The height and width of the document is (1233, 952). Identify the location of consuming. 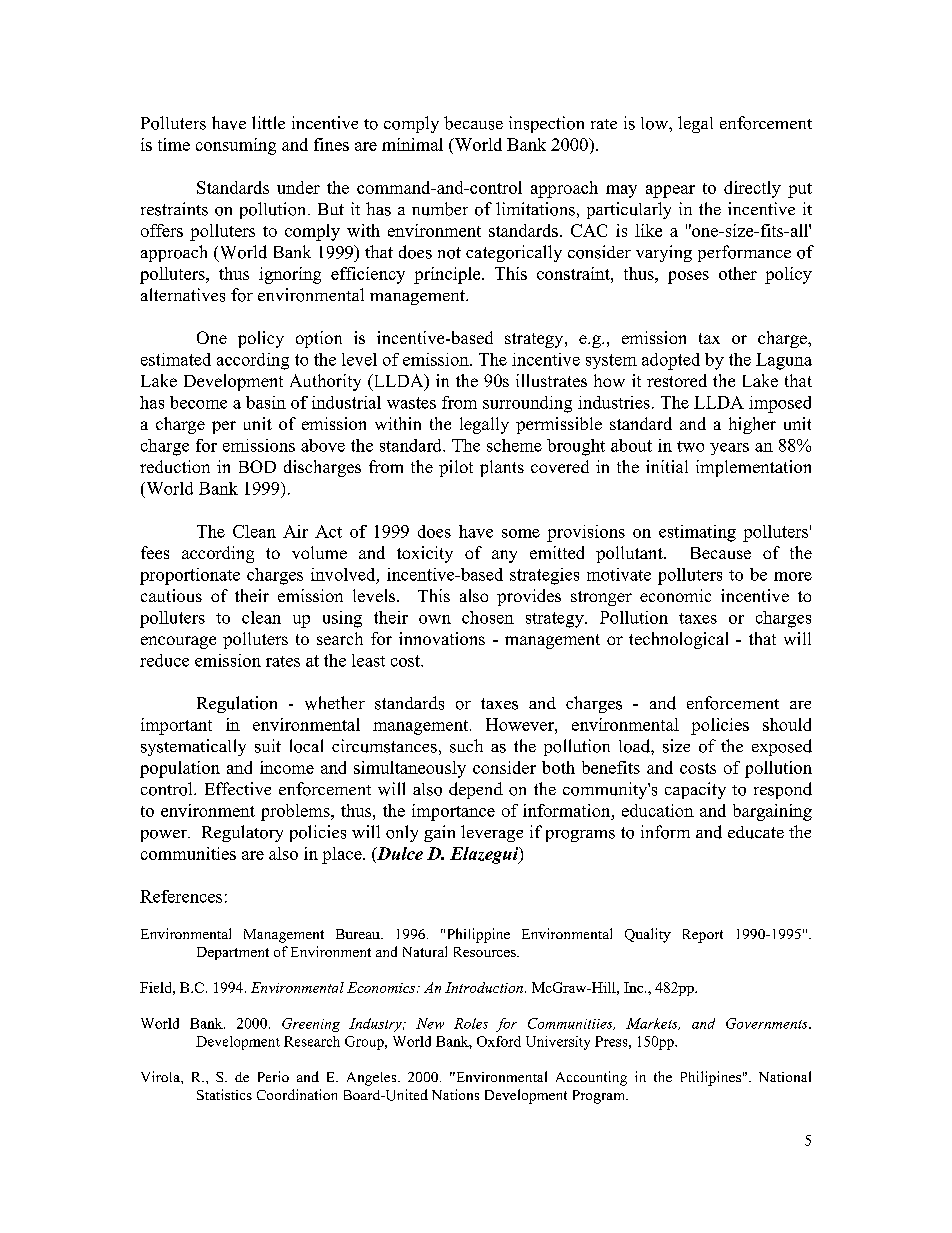
(236, 146).
